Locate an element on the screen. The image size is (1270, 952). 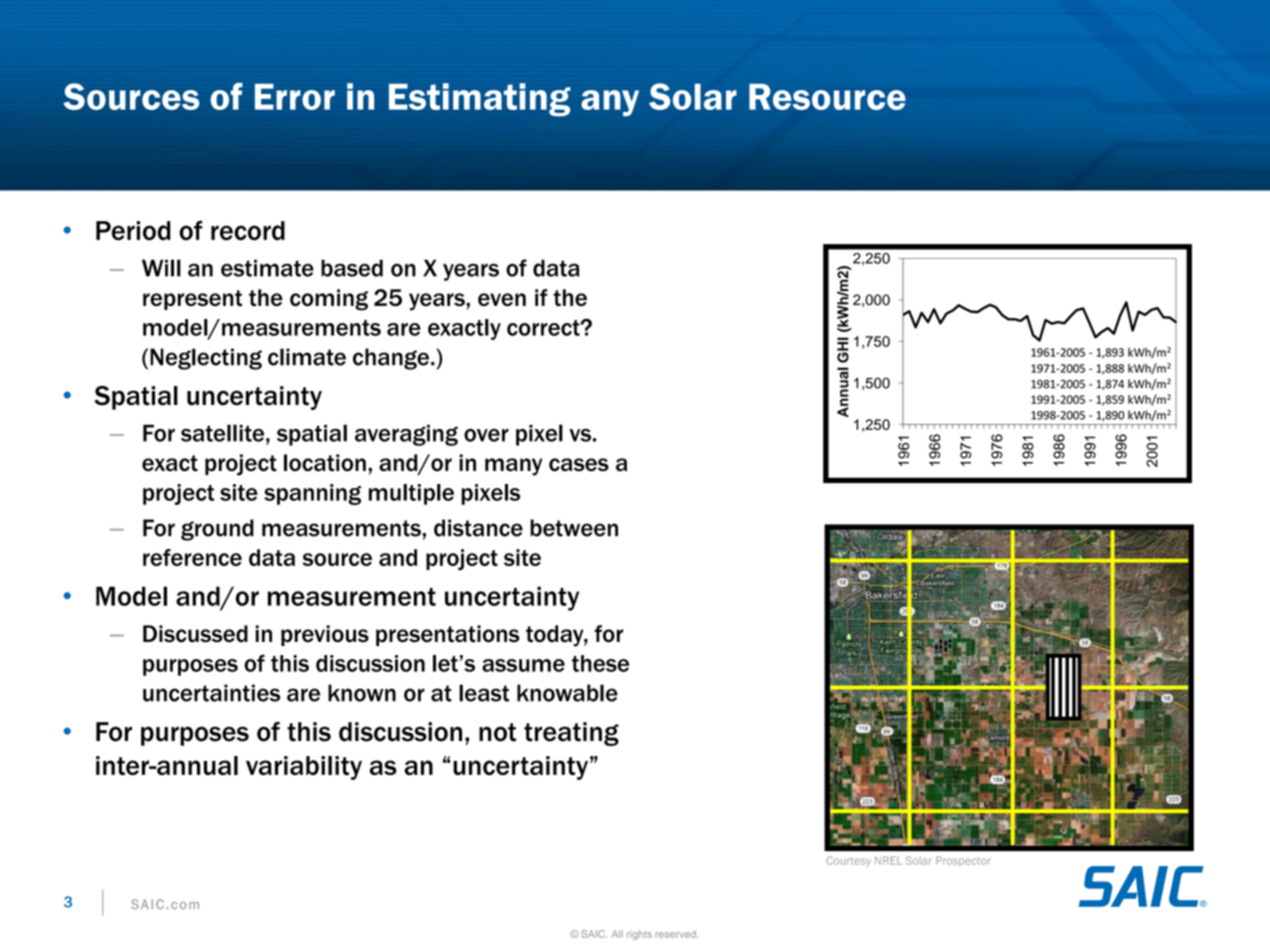
Estimating is located at coordinates (480, 100).
